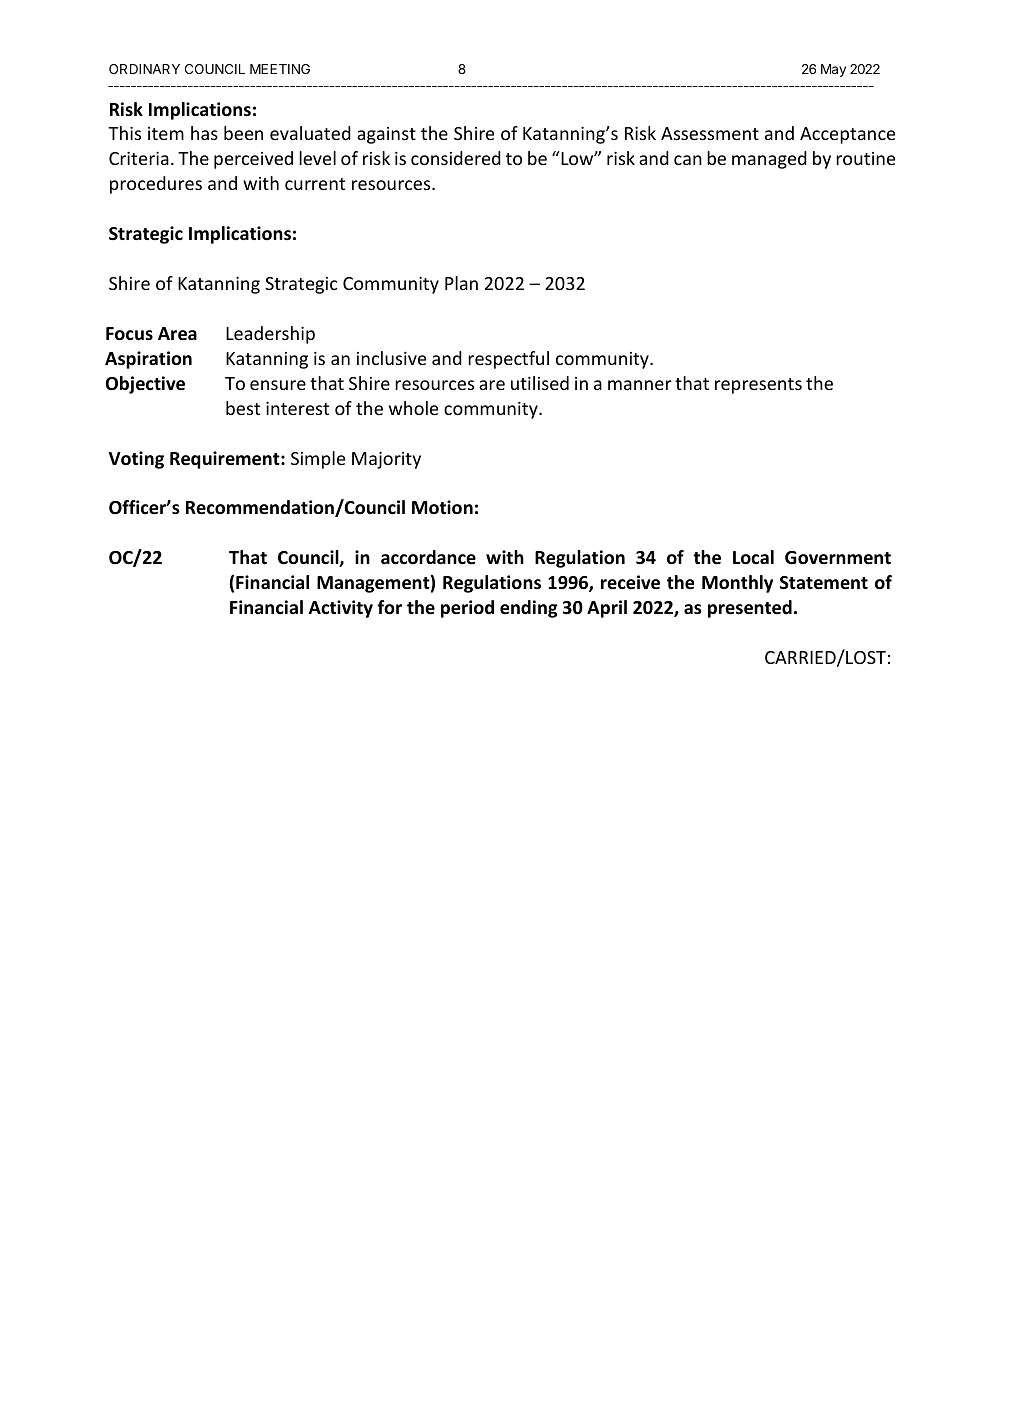 The height and width of the screenshot is (1426, 1010). What do you see at coordinates (758, 386) in the screenshot?
I see `represents` at bounding box center [758, 386].
